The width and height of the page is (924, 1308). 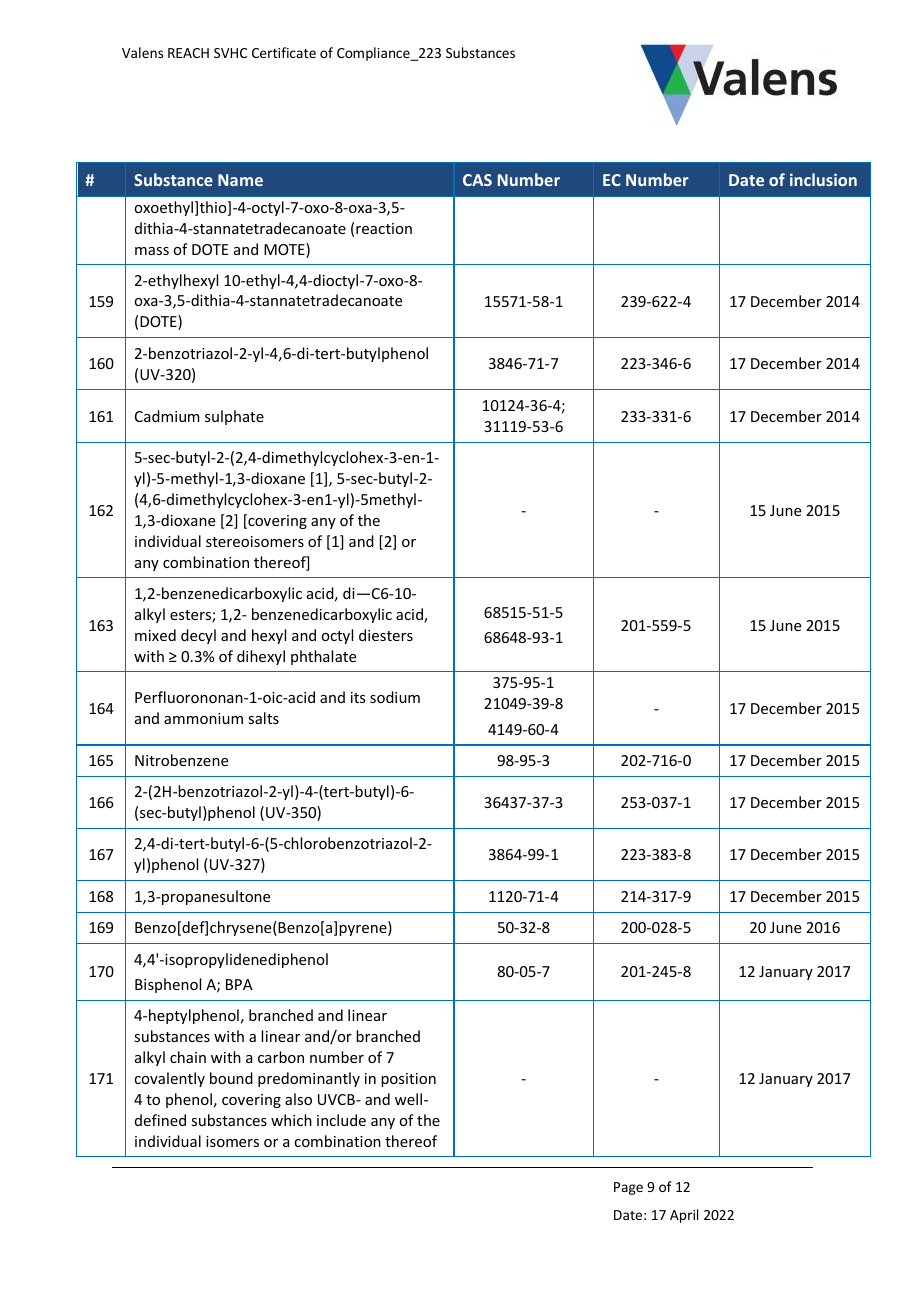 I want to click on CAS, so click(x=477, y=180).
